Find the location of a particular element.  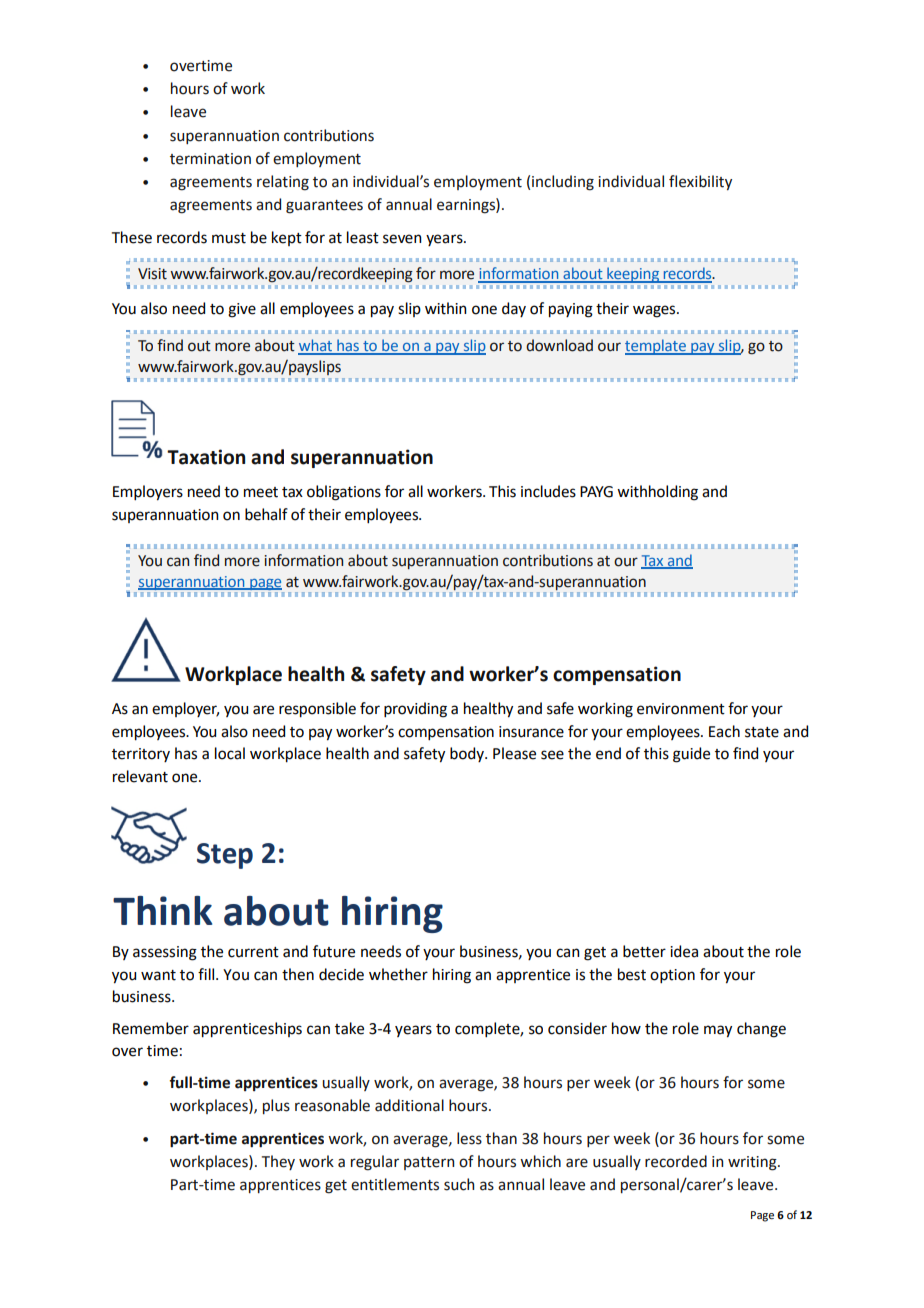

idea is located at coordinates (684, 951).
